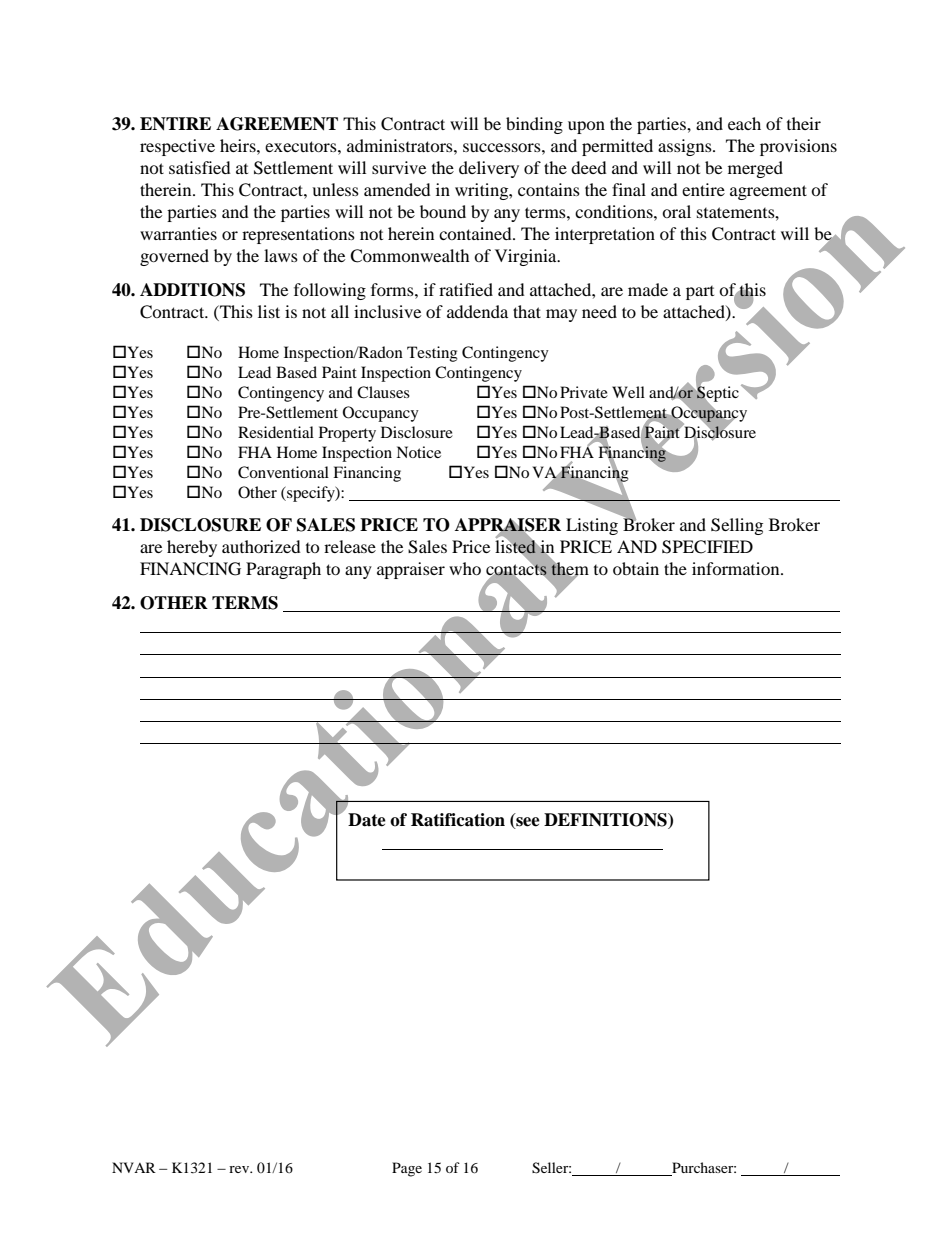  I want to click on satisfied, so click(200, 167).
